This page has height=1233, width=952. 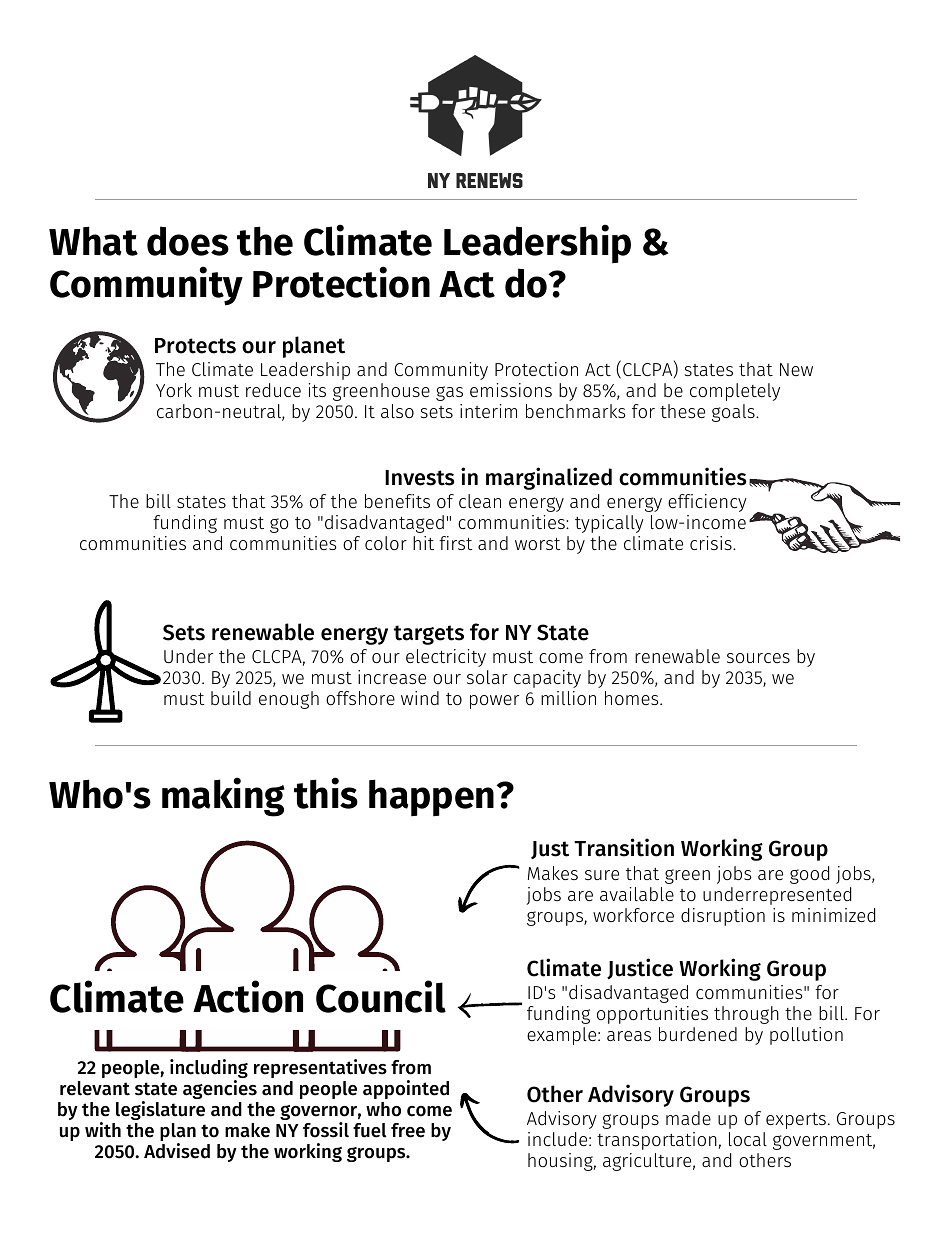 What do you see at coordinates (160, 1110) in the page?
I see `legislature` at bounding box center [160, 1110].
